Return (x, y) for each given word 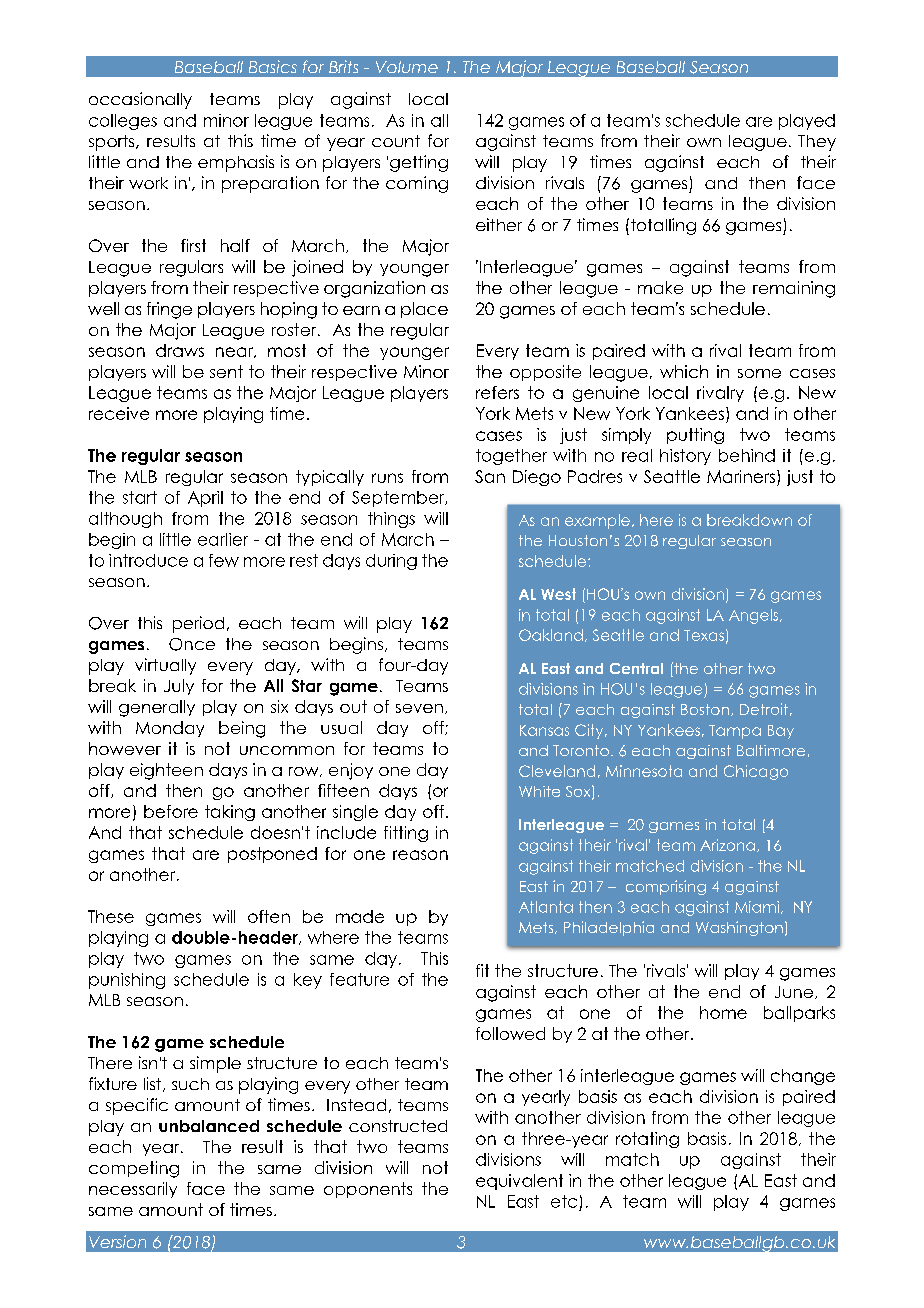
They (817, 143)
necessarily (133, 1190)
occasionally (140, 100)
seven (419, 708)
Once (192, 644)
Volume (407, 67)
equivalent (519, 1182)
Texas (704, 635)
